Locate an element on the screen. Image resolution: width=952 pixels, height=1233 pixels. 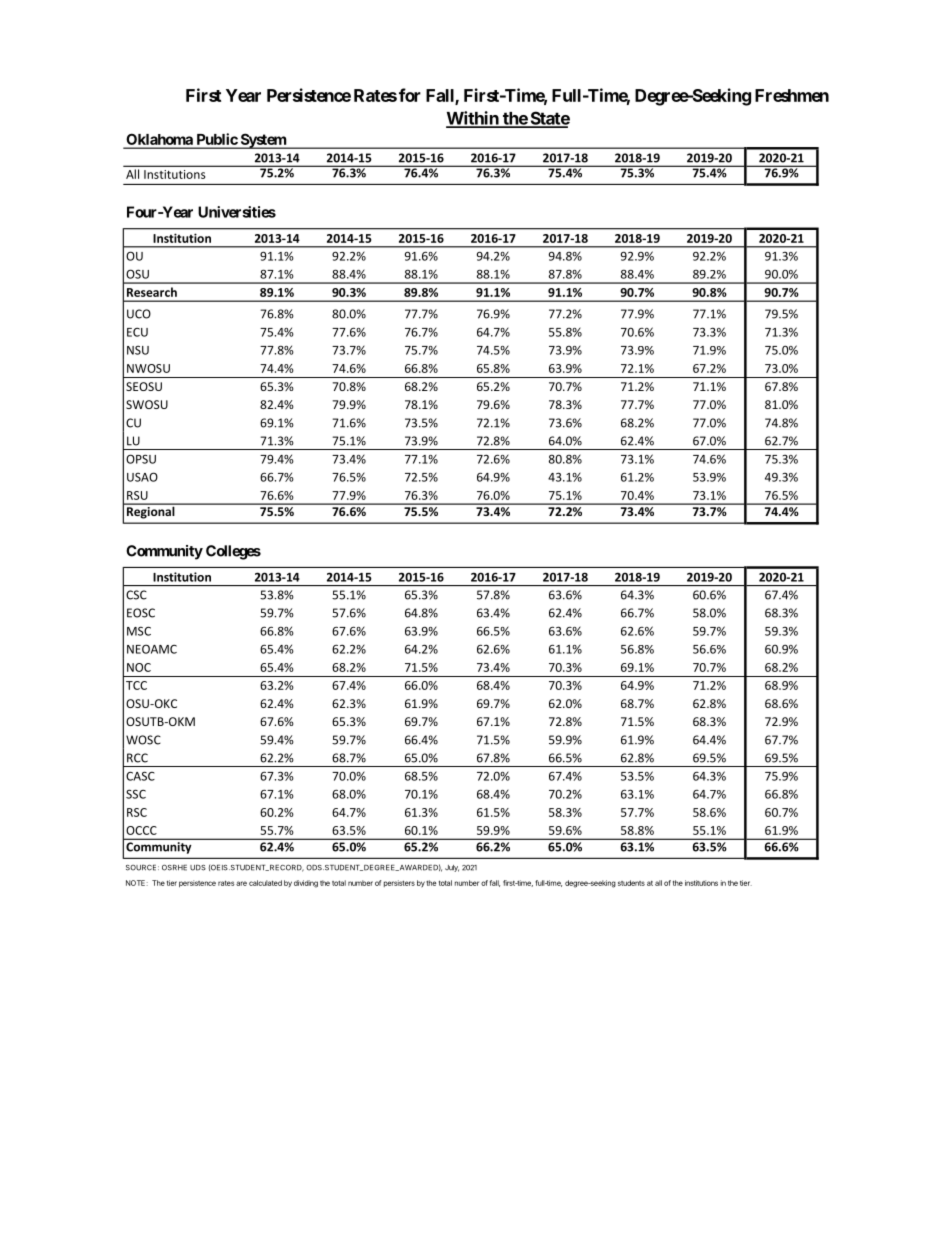
Colleges is located at coordinates (233, 552).
